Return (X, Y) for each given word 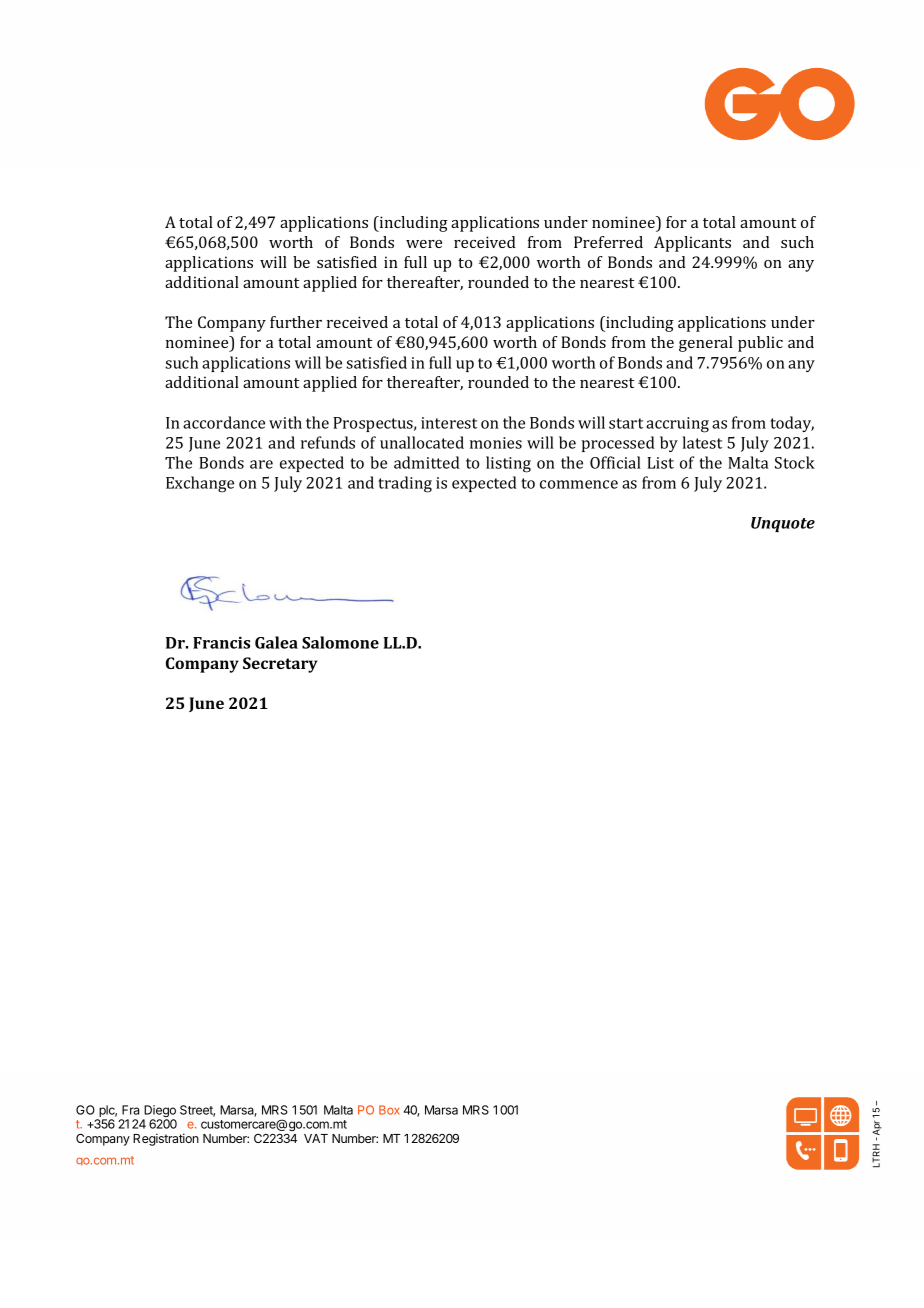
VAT (316, 1138)
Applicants (692, 244)
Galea (276, 642)
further (296, 322)
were (424, 244)
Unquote (783, 524)
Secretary (280, 665)
